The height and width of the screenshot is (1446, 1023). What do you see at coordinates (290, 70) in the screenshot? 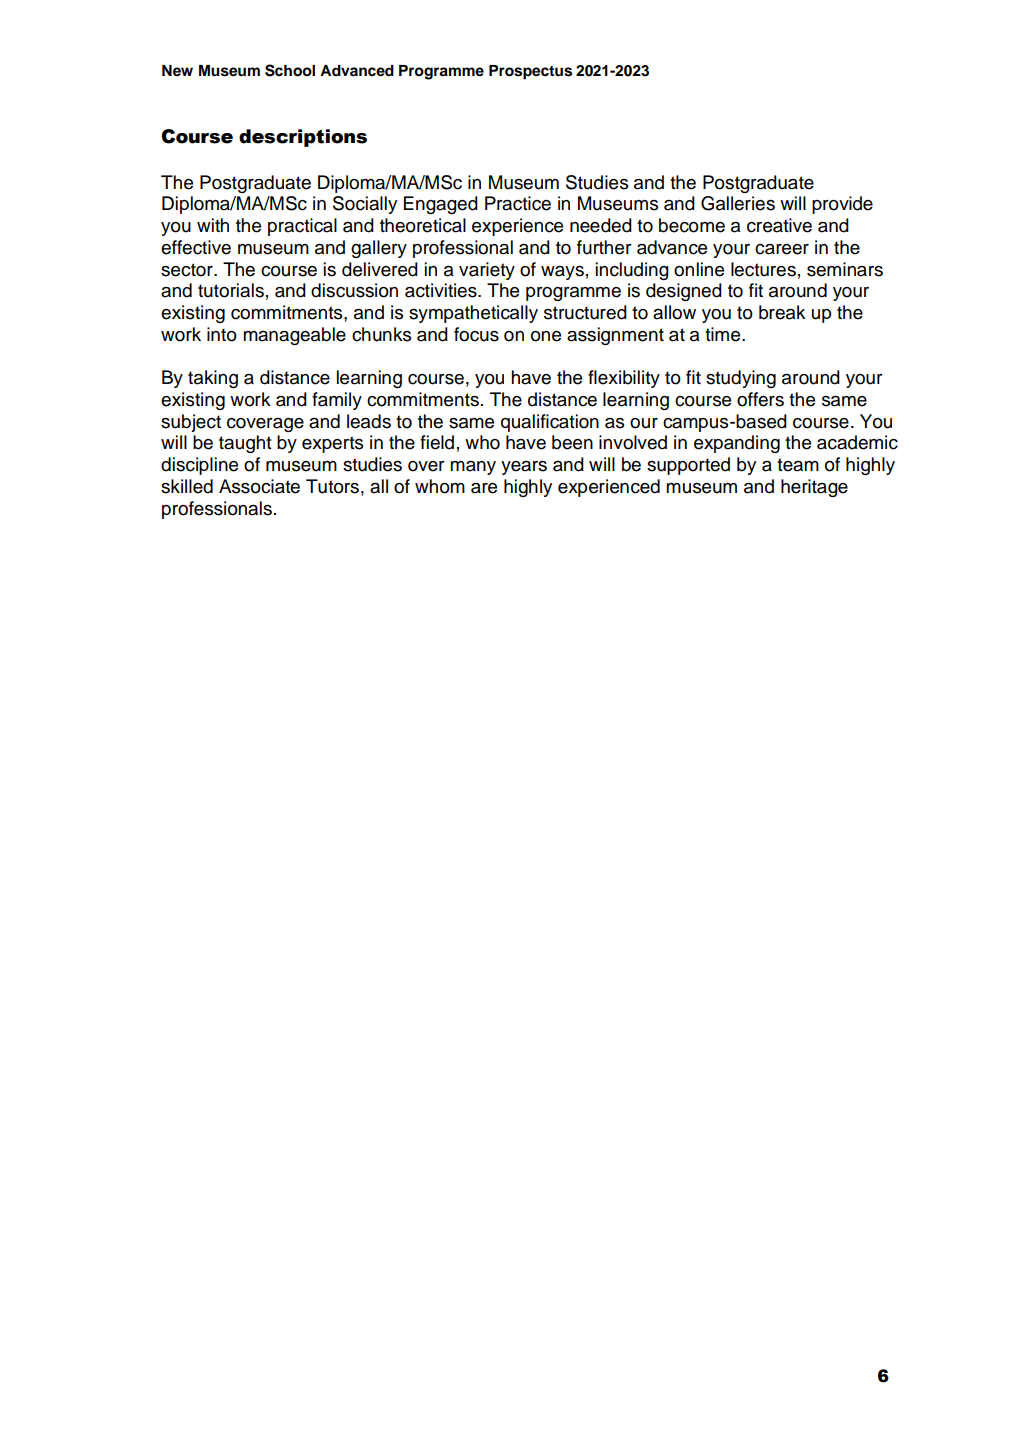
I see `School` at bounding box center [290, 70].
